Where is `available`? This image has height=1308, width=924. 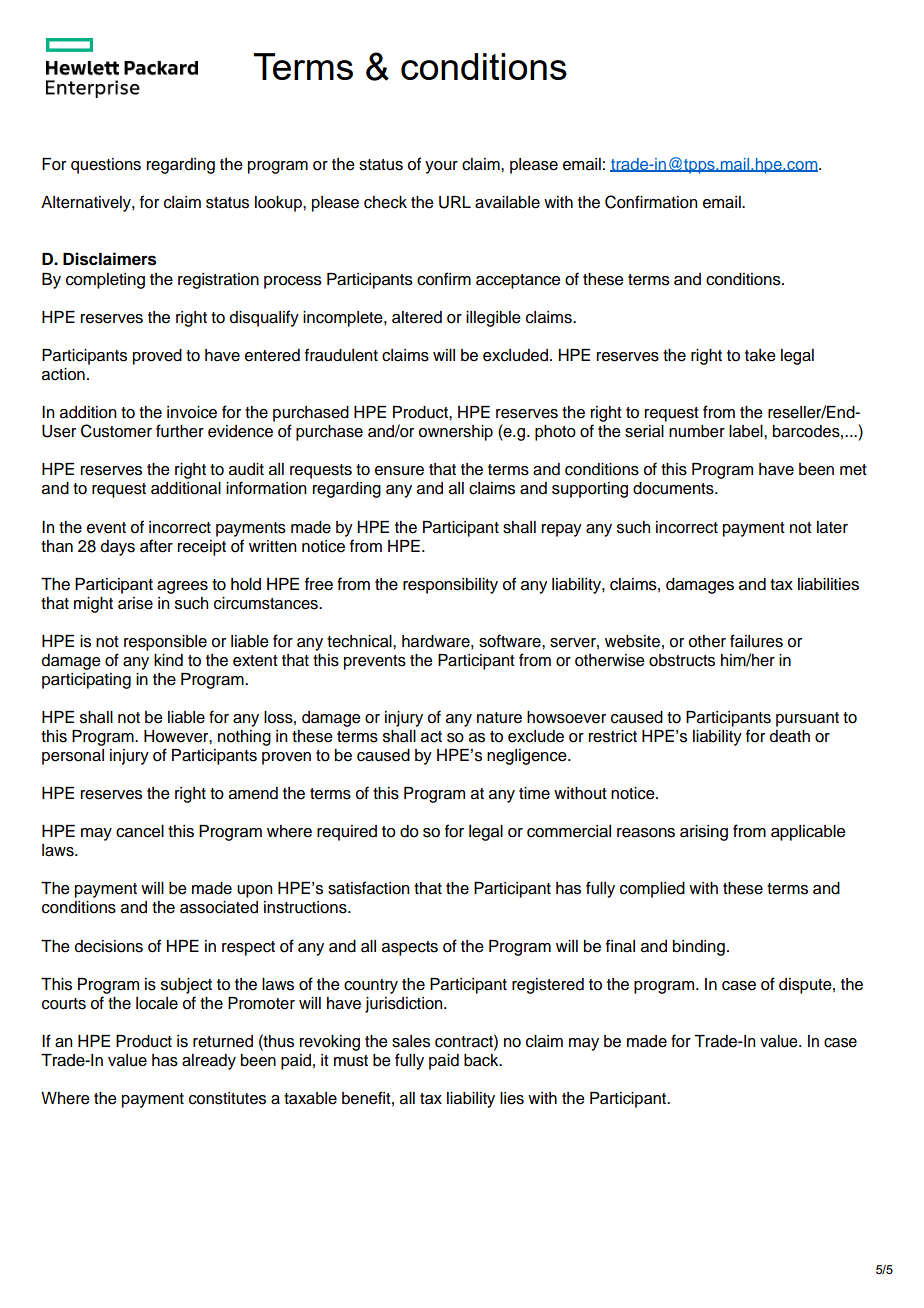
available is located at coordinates (507, 202).
